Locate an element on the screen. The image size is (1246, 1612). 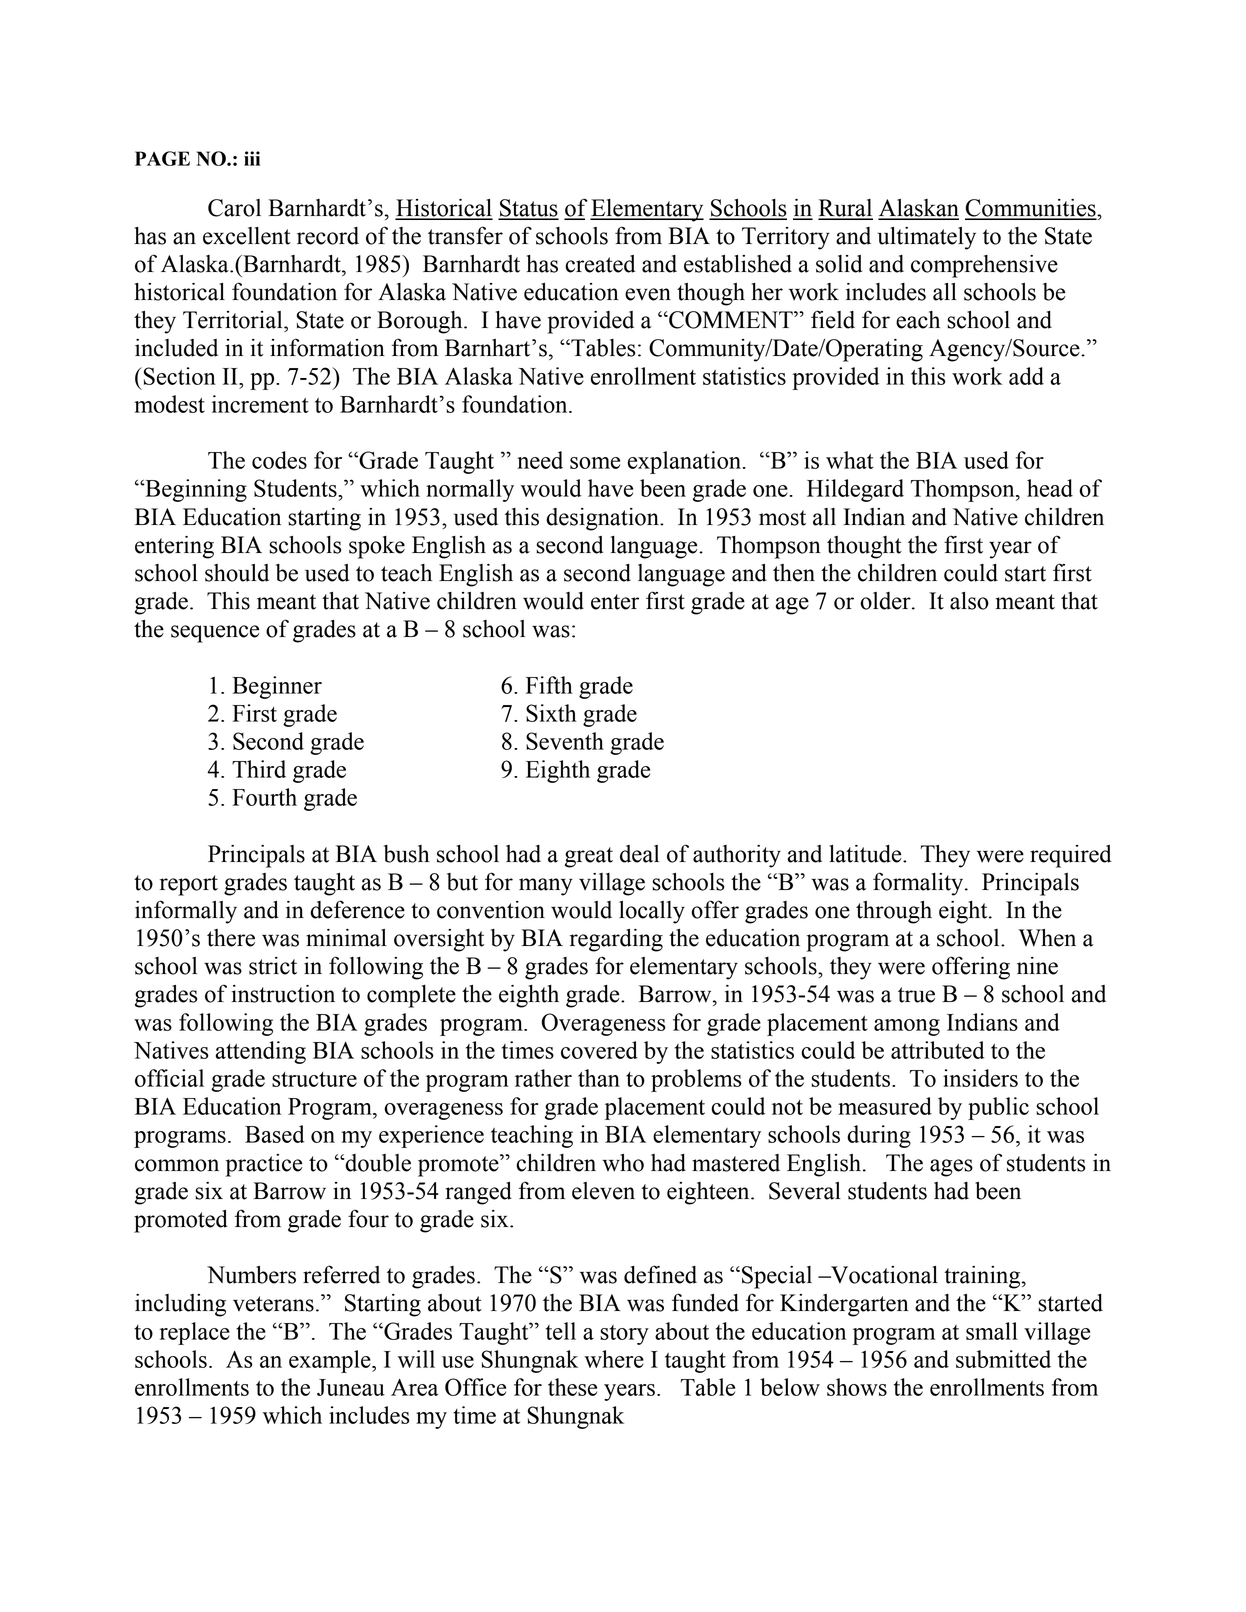
should is located at coordinates (237, 573).
